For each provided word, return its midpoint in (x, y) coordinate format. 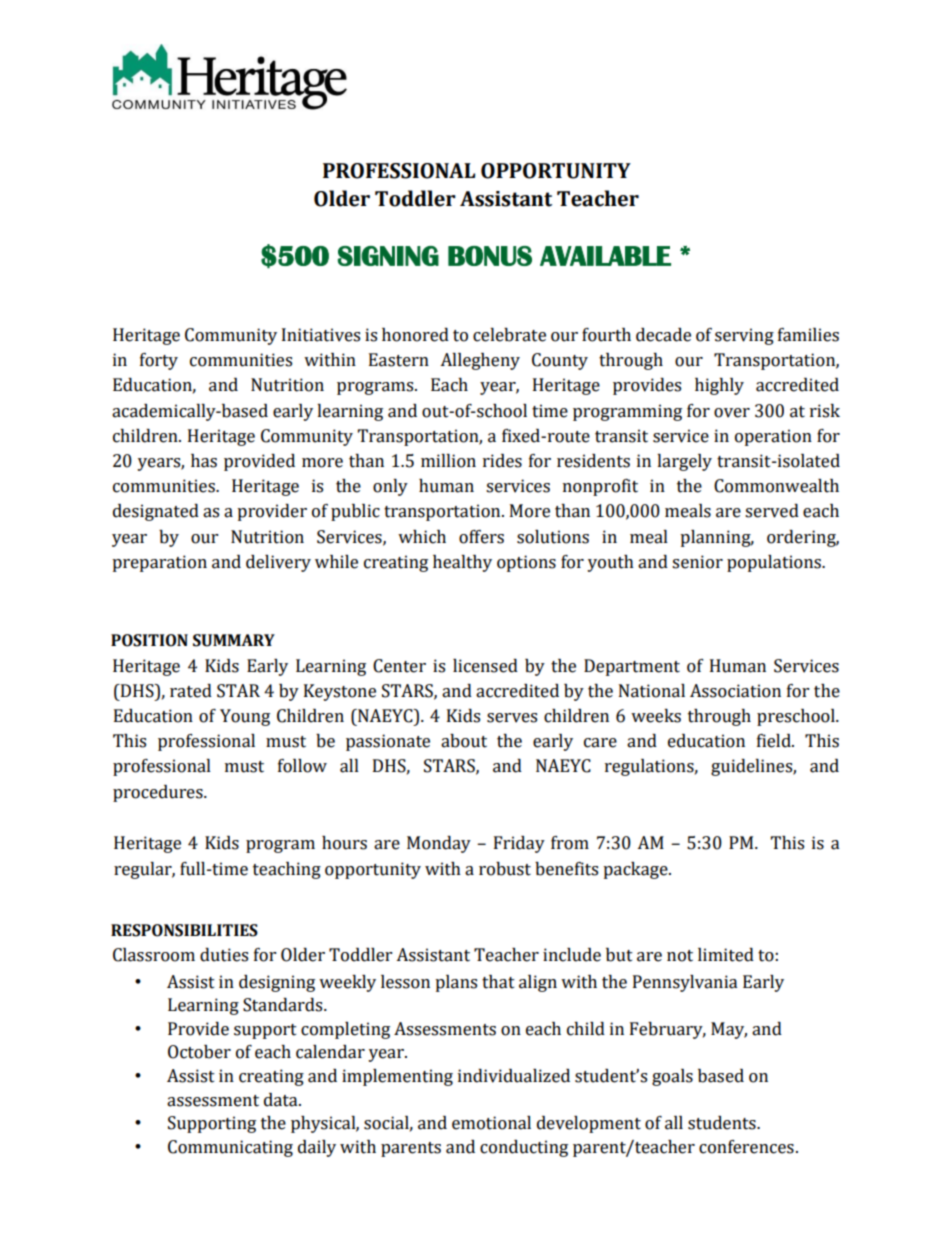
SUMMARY (234, 640)
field (775, 741)
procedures (159, 793)
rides (502, 461)
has (204, 461)
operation (773, 437)
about (464, 741)
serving (744, 336)
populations (775, 563)
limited (726, 955)
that (498, 982)
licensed (485, 666)
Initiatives (321, 335)
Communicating (230, 1148)
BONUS (490, 256)
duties (224, 955)
